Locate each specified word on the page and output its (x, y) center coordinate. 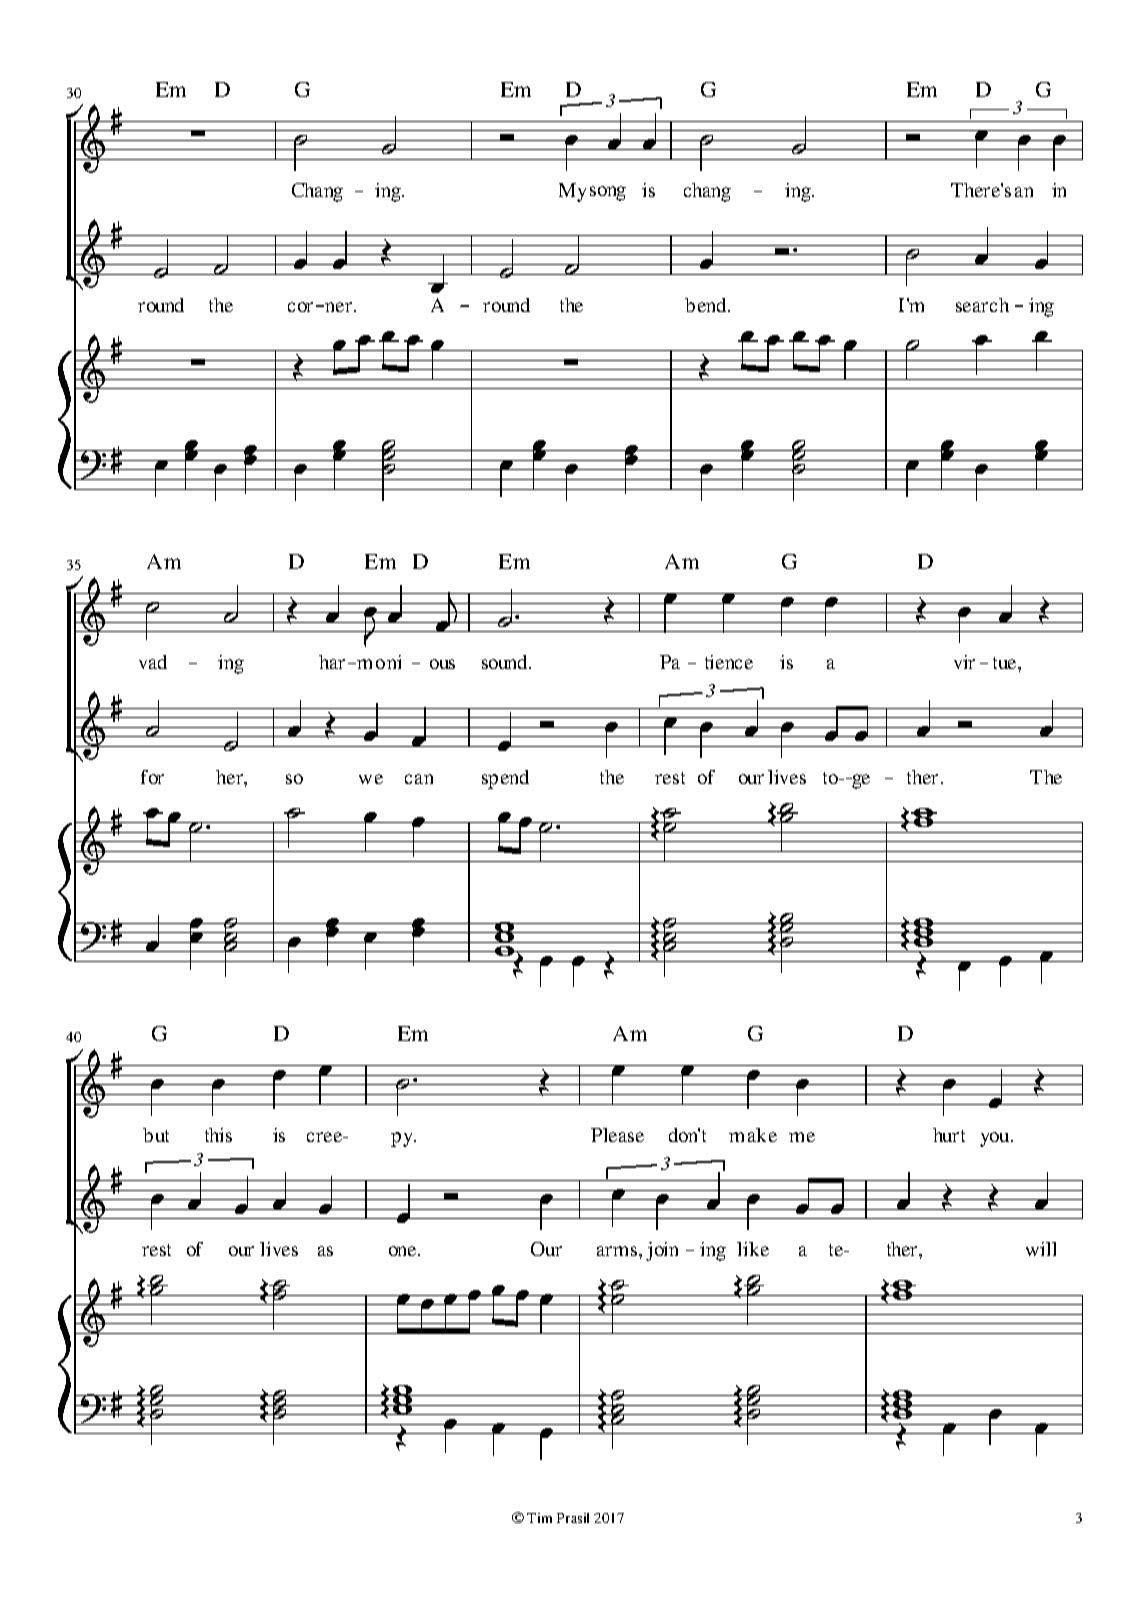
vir (964, 662)
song (608, 193)
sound (506, 662)
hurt (949, 1135)
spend (505, 779)
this (218, 1135)
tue (1006, 663)
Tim (539, 1518)
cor (300, 307)
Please (617, 1135)
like (753, 1249)
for (152, 777)
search (982, 305)
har (332, 662)
